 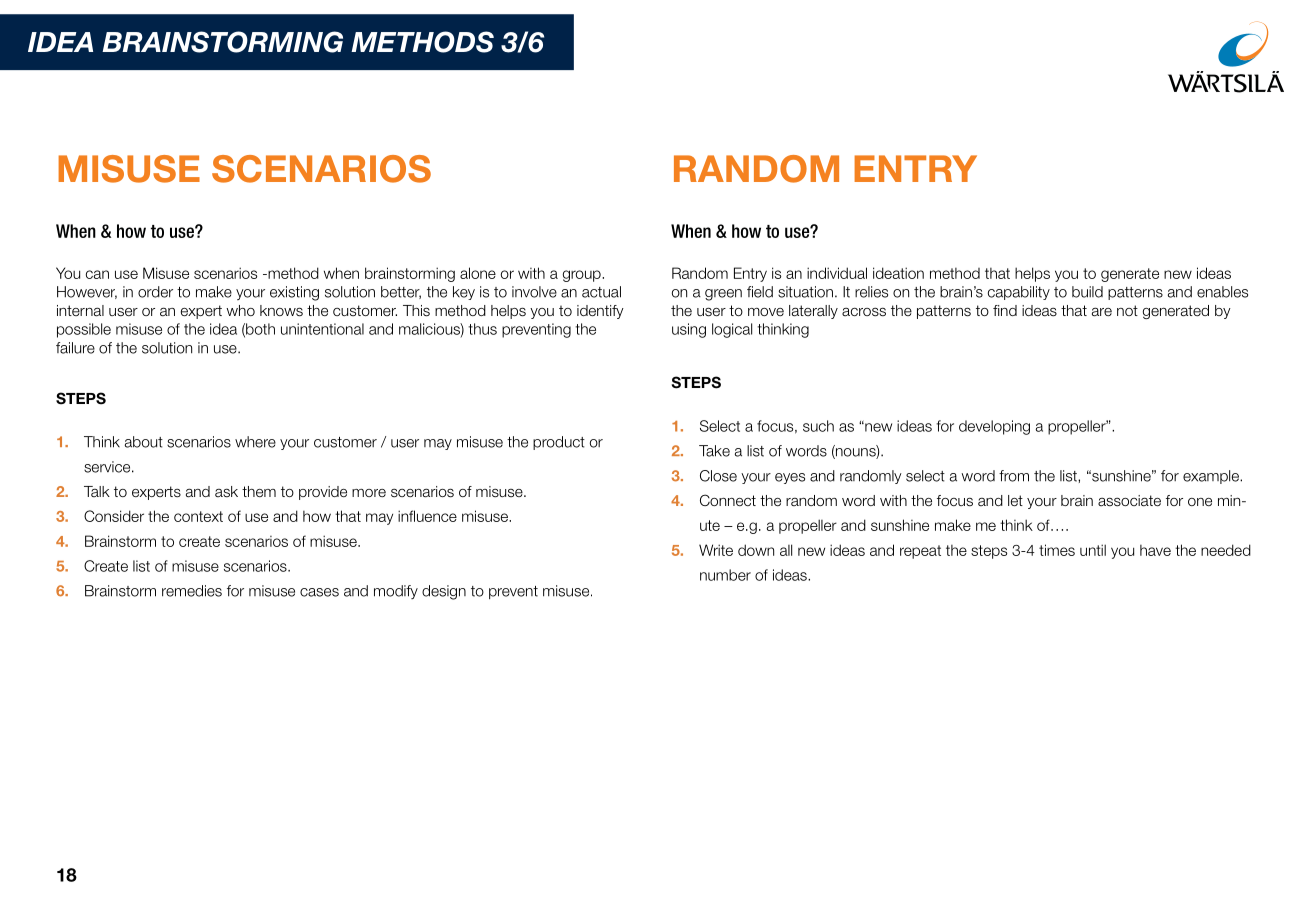 I want to click on number, so click(x=725, y=575).
